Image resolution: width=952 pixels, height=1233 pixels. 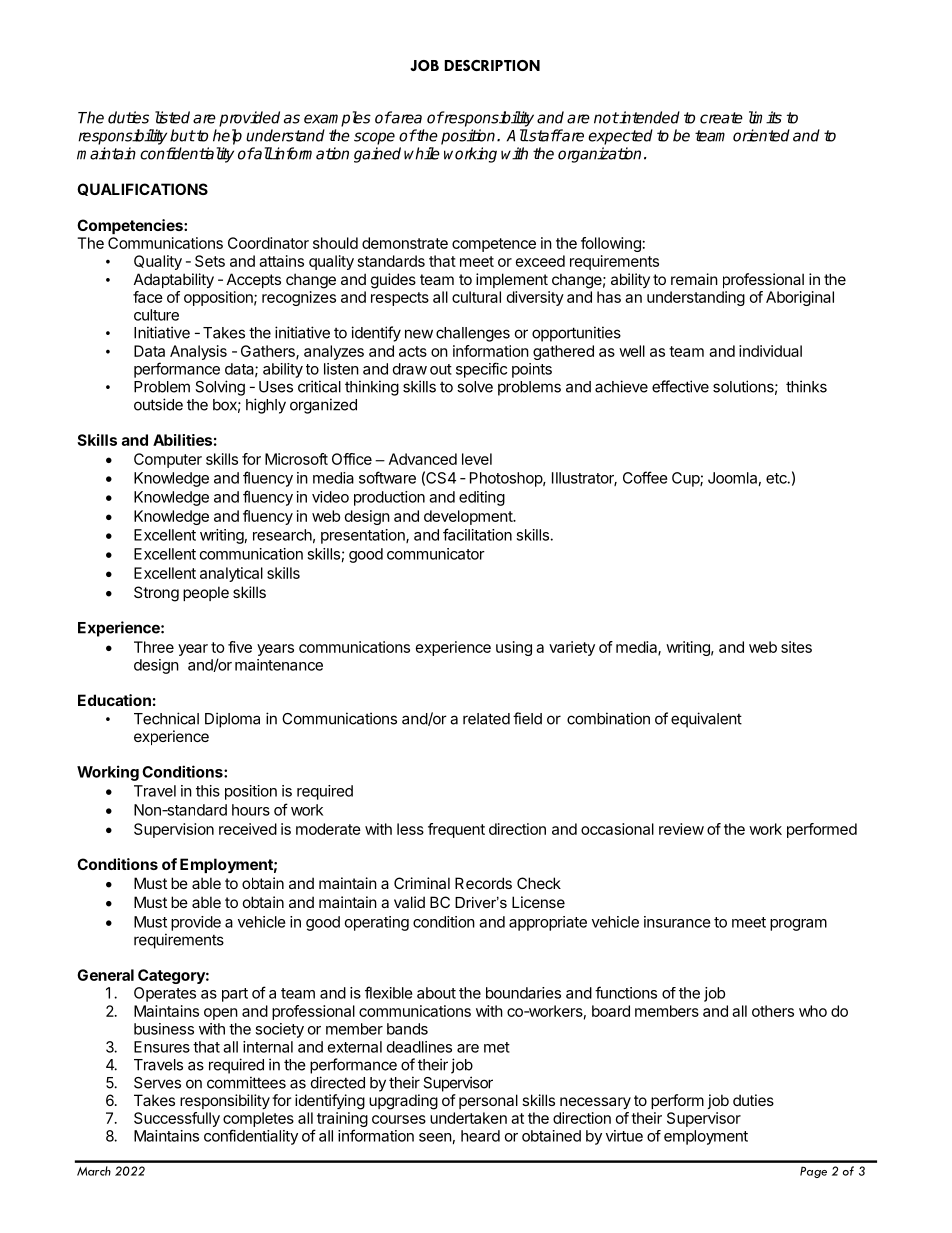 What do you see at coordinates (172, 117) in the page?
I see `listed` at bounding box center [172, 117].
